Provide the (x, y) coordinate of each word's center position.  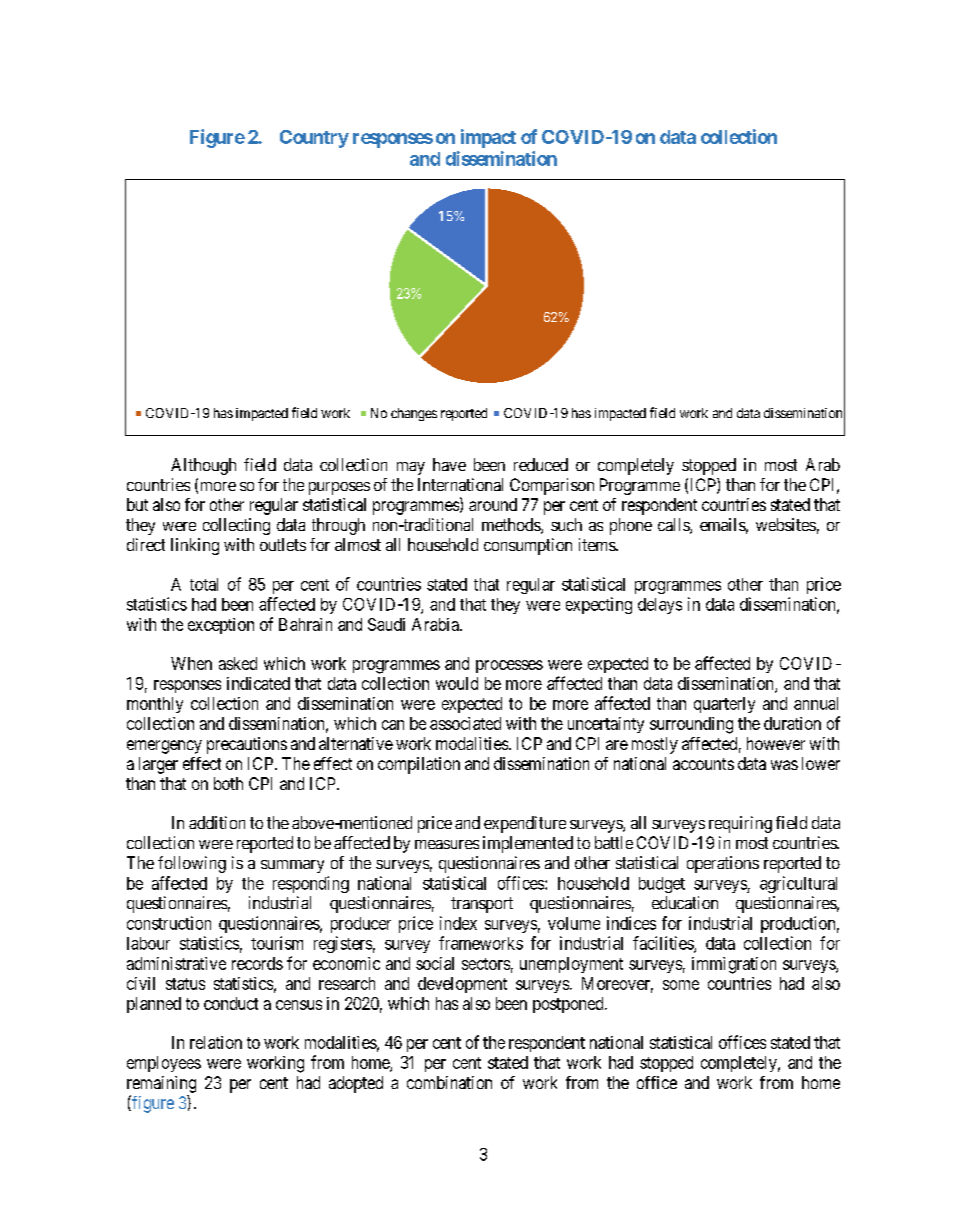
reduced (541, 464)
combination (449, 1082)
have (449, 464)
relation (216, 1042)
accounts (703, 764)
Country (314, 139)
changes (414, 414)
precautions (247, 745)
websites (786, 524)
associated (465, 723)
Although (203, 466)
